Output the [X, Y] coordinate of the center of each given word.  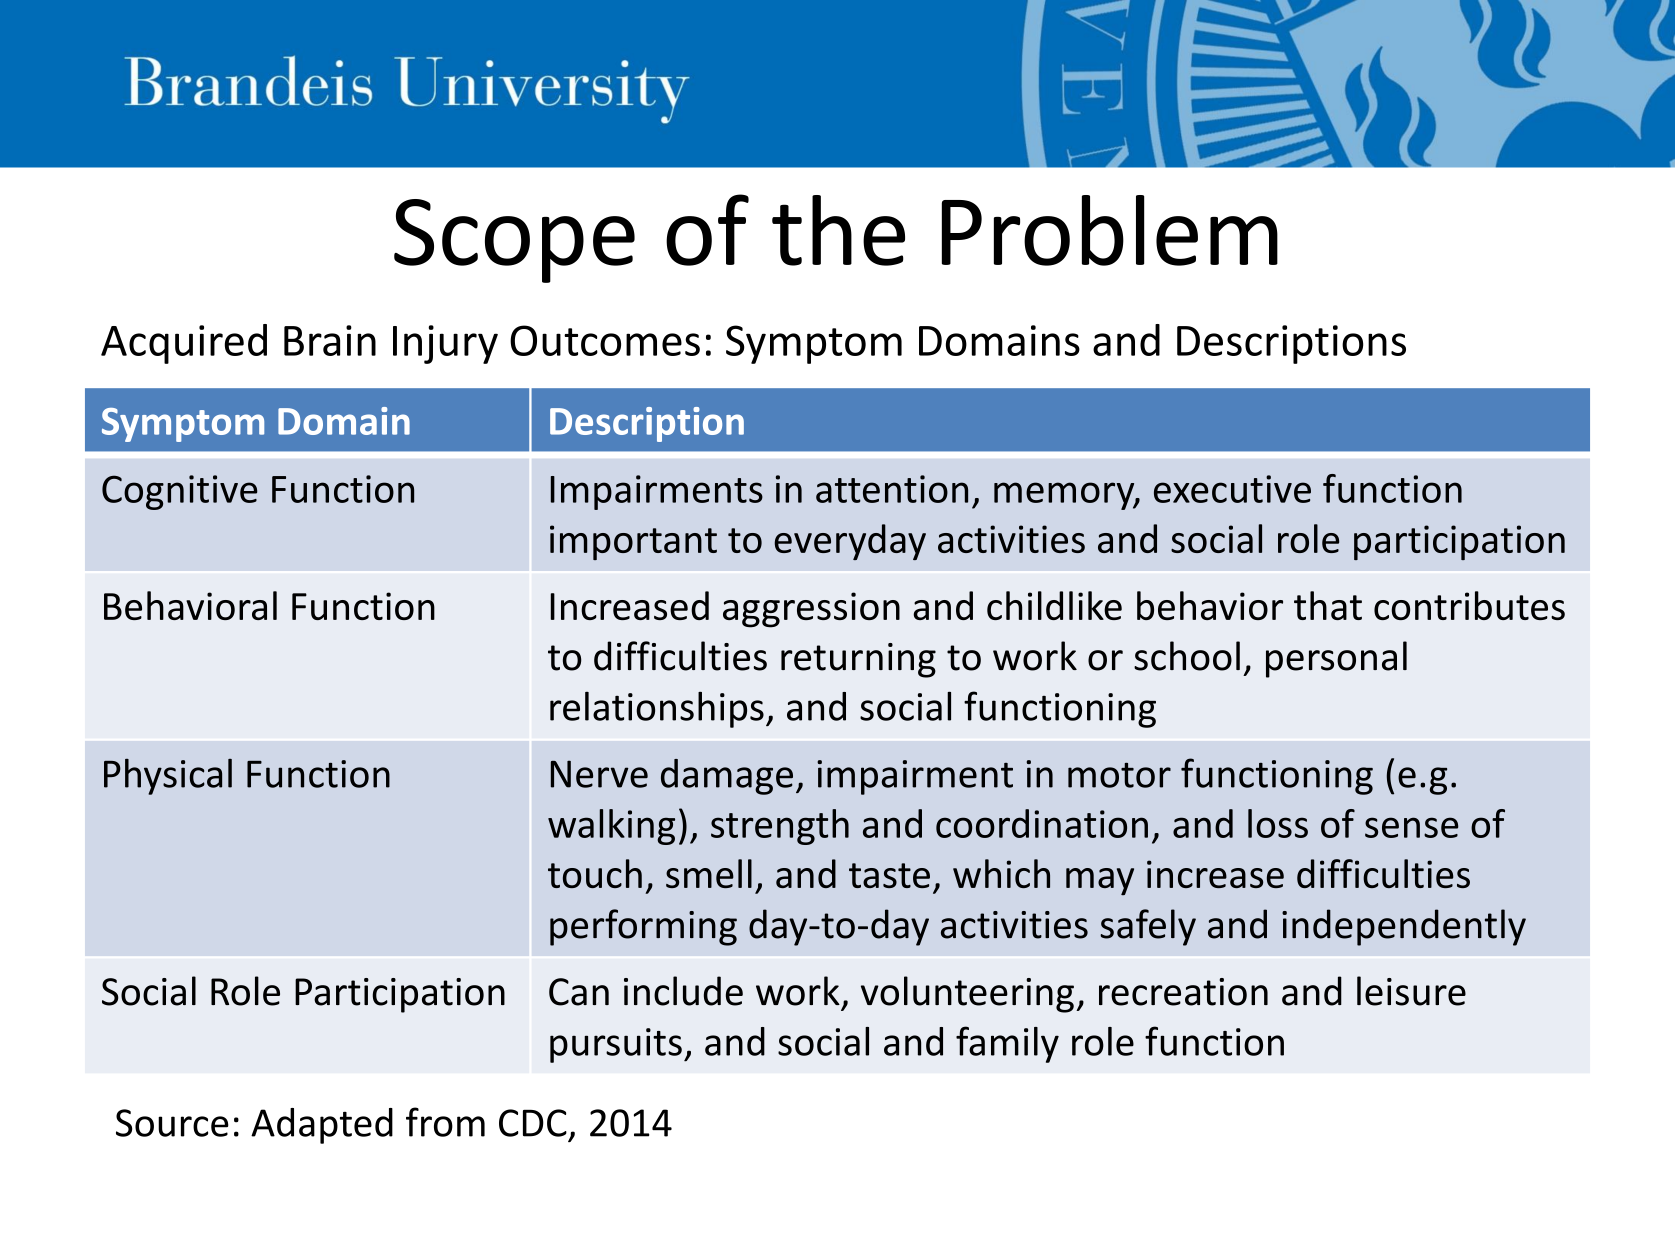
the [838, 230]
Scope [514, 241]
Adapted [322, 1126]
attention [892, 489]
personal [1336, 659]
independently [1404, 927]
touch [595, 873]
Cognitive [180, 492]
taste [889, 875]
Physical [168, 777]
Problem [1110, 230]
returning [858, 660]
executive [1232, 489]
